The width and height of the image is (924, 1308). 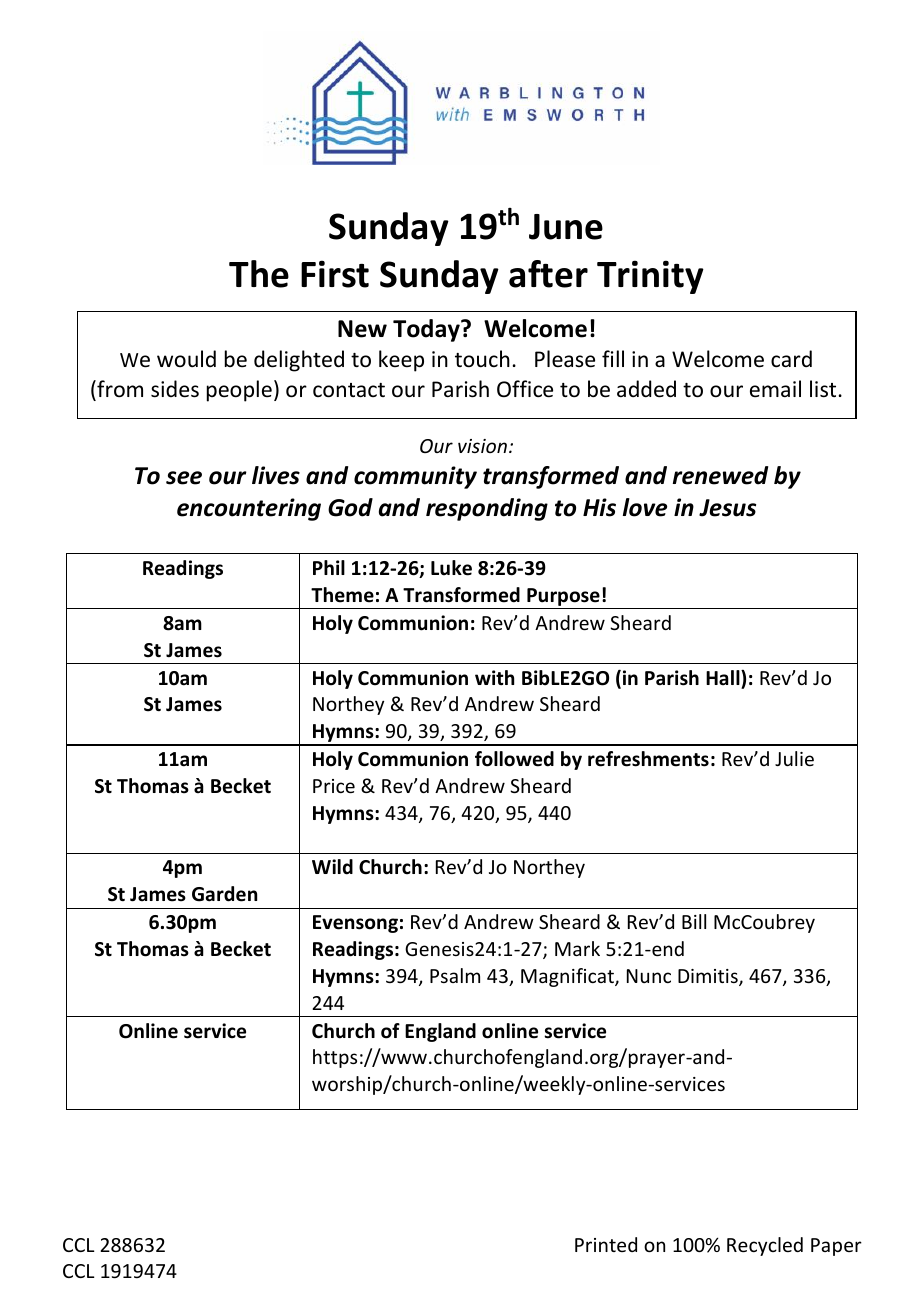 I want to click on Bill, so click(x=694, y=921).
